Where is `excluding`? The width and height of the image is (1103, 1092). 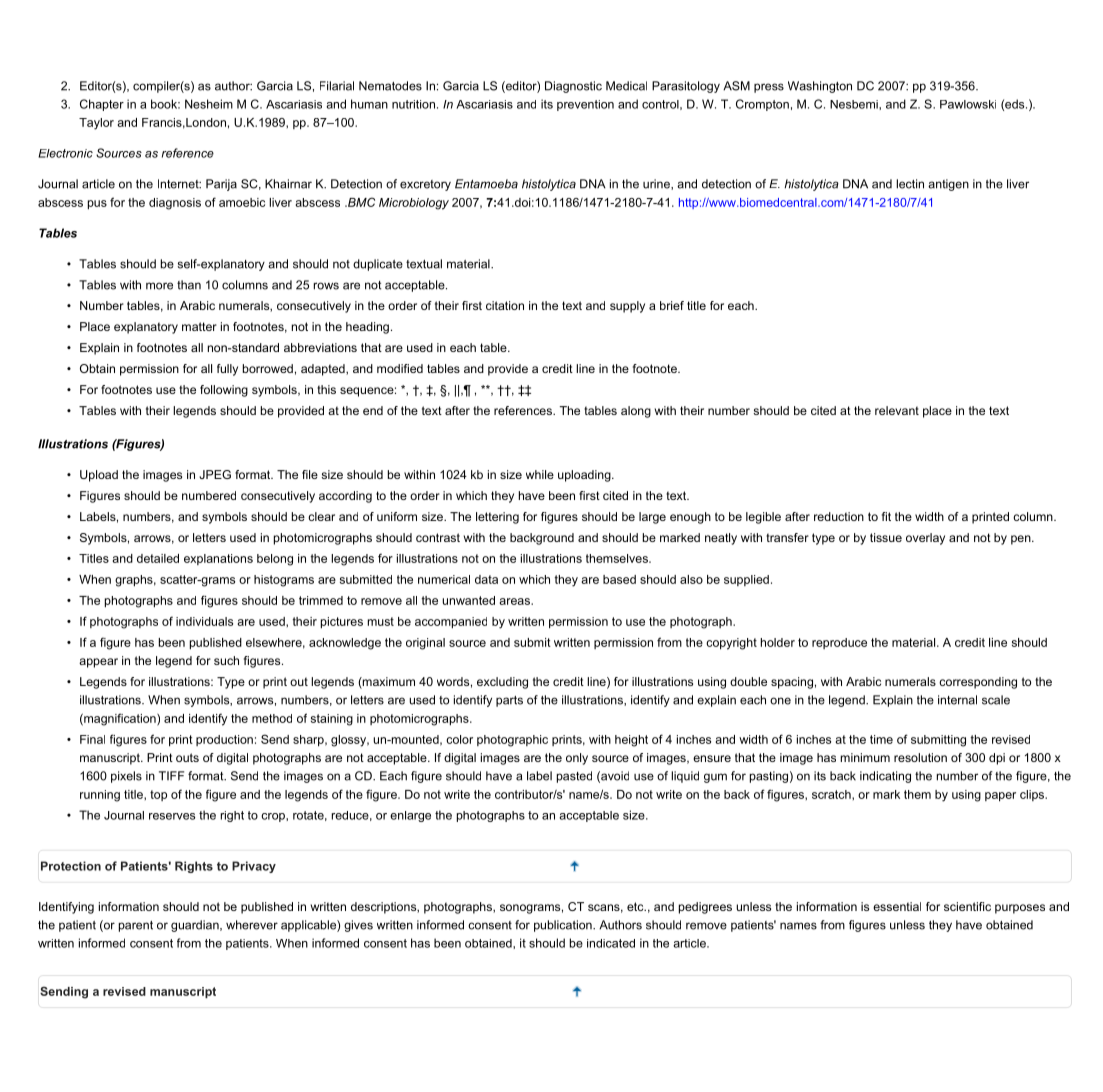
excluding is located at coordinates (502, 683).
